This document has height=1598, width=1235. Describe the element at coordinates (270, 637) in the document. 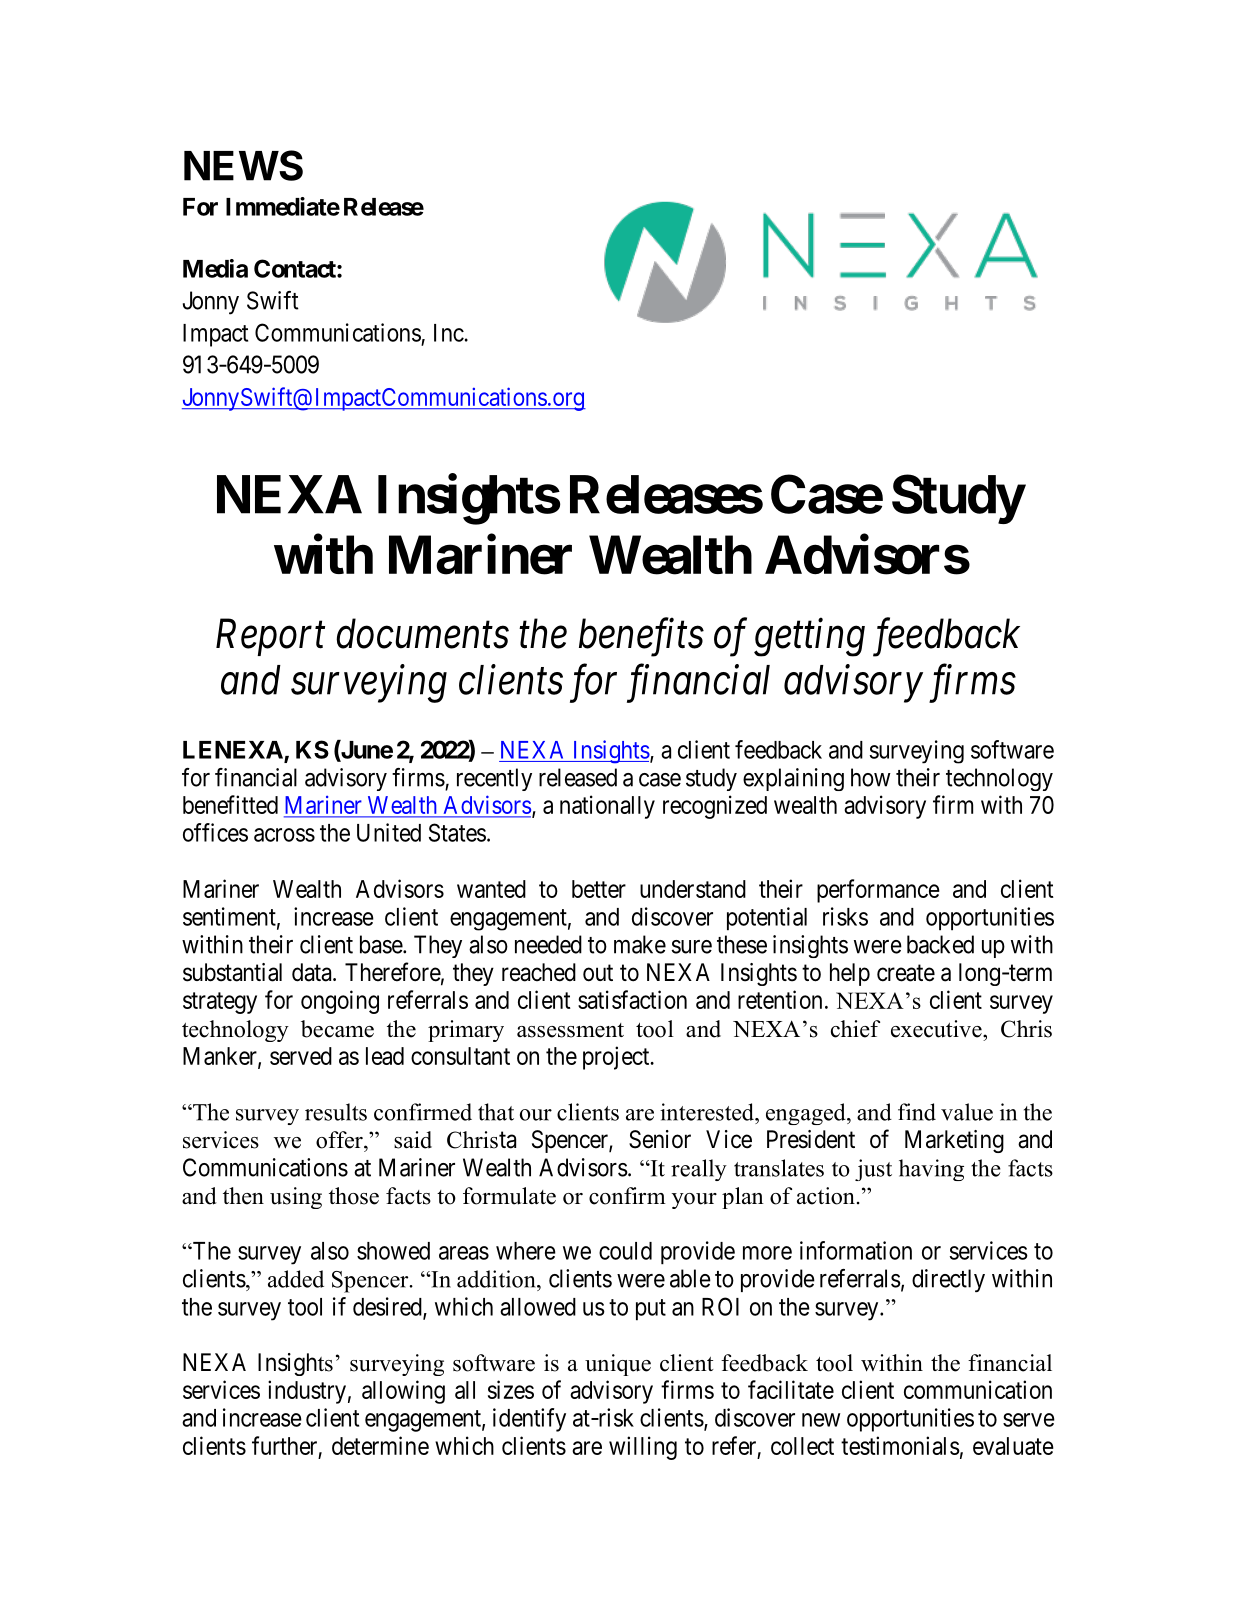

I see `Report` at that location.
